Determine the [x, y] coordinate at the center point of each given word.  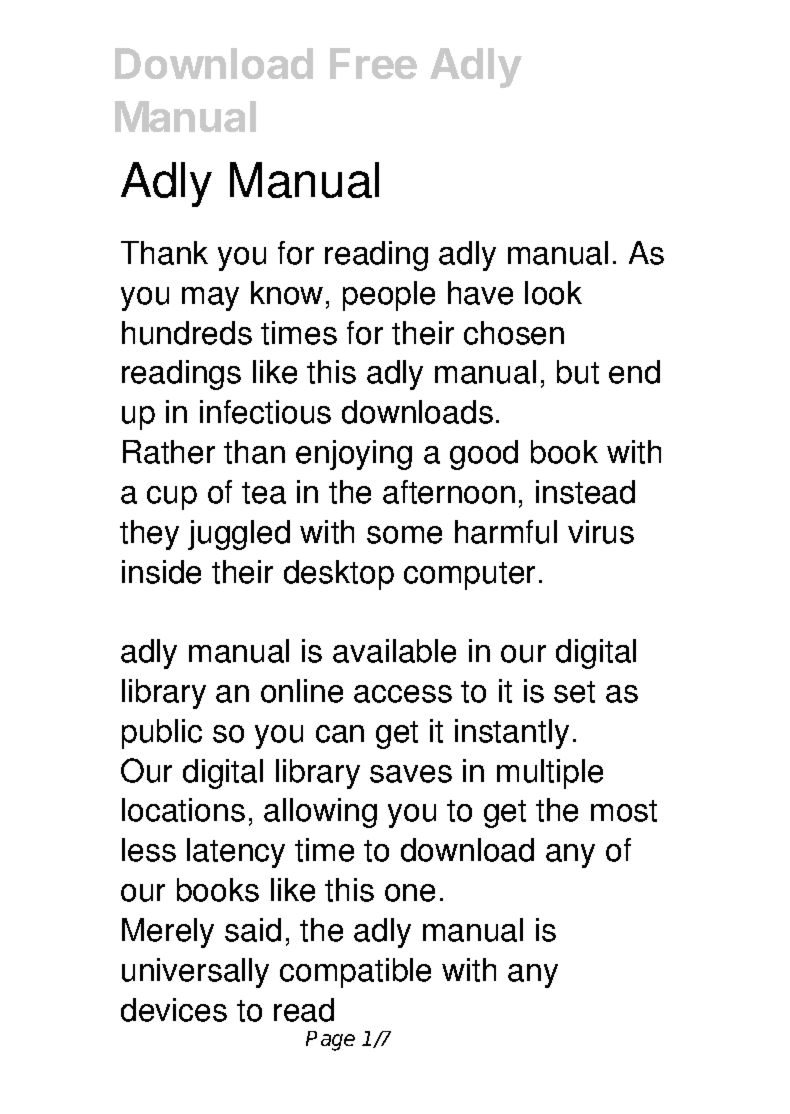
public [162, 734]
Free [373, 63]
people [389, 296]
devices [174, 1010]
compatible [355, 973]
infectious [265, 412]
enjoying [354, 455]
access [403, 694]
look [553, 293]
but [578, 372]
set [574, 692]
